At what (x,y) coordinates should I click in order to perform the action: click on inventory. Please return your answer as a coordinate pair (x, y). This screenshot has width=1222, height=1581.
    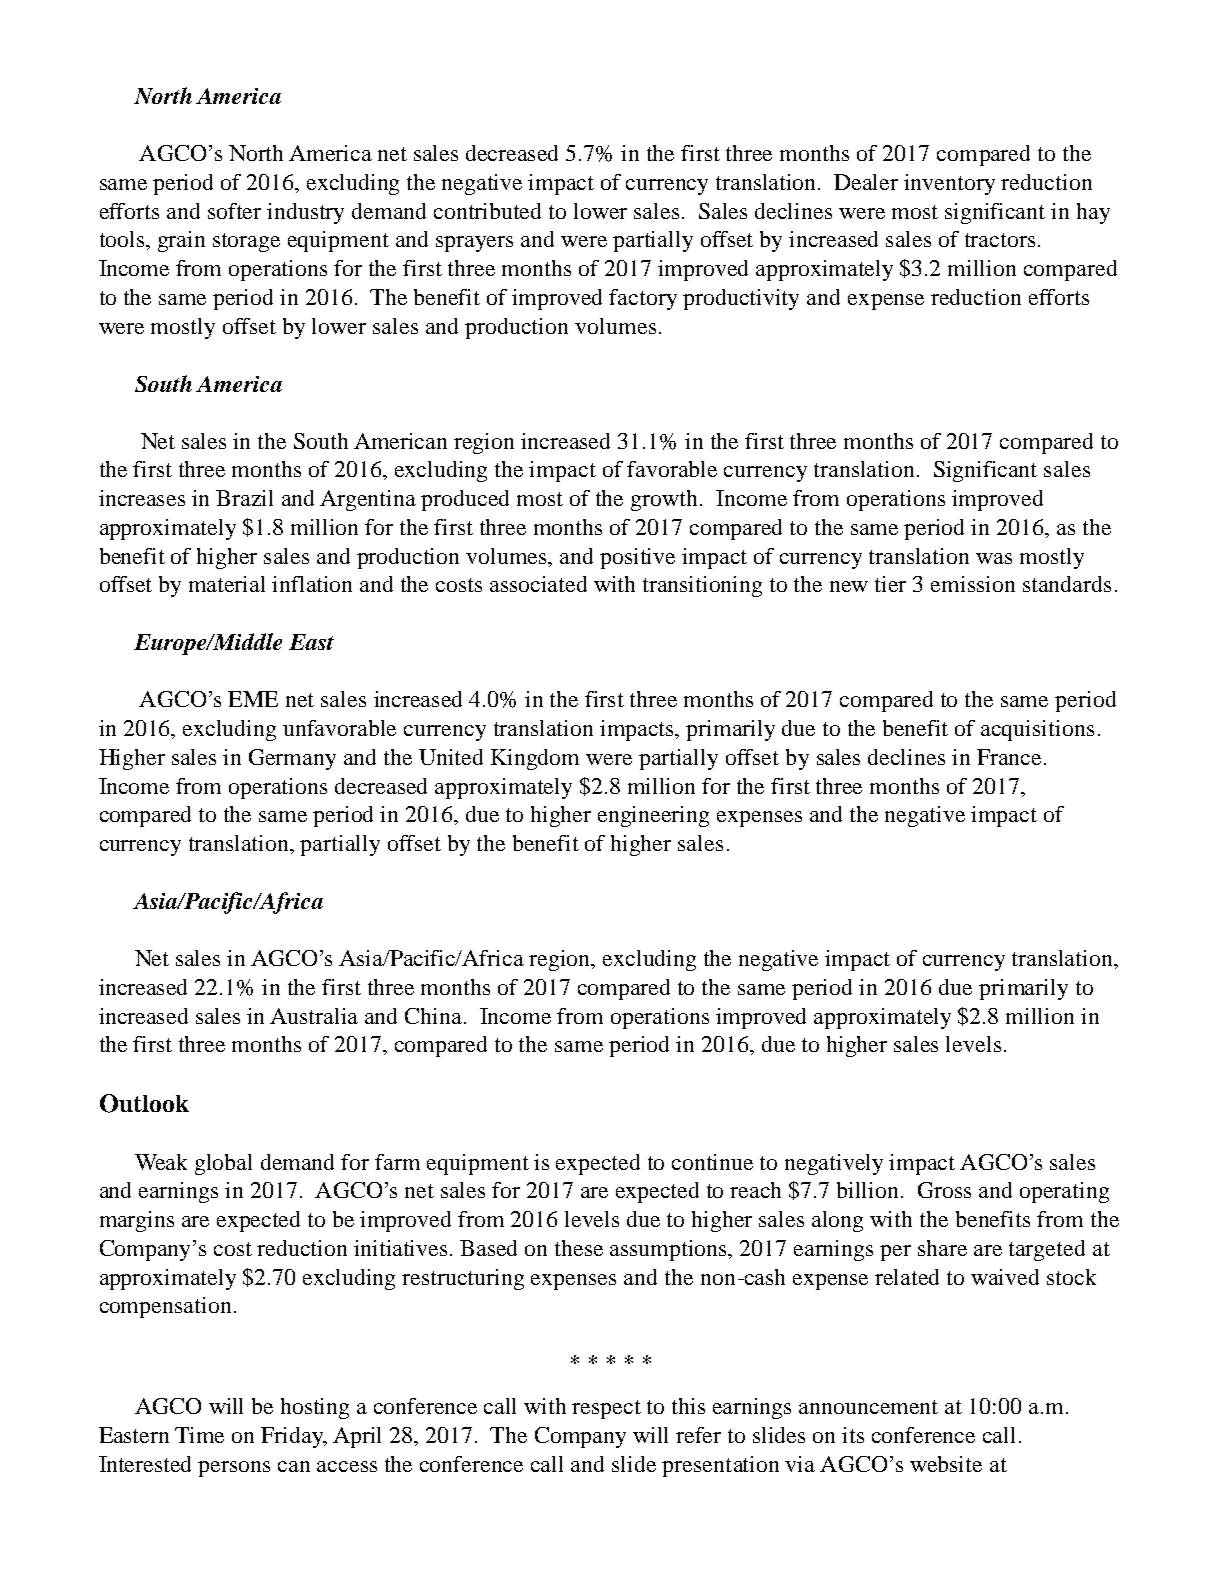
    Looking at the image, I should click on (949, 184).
